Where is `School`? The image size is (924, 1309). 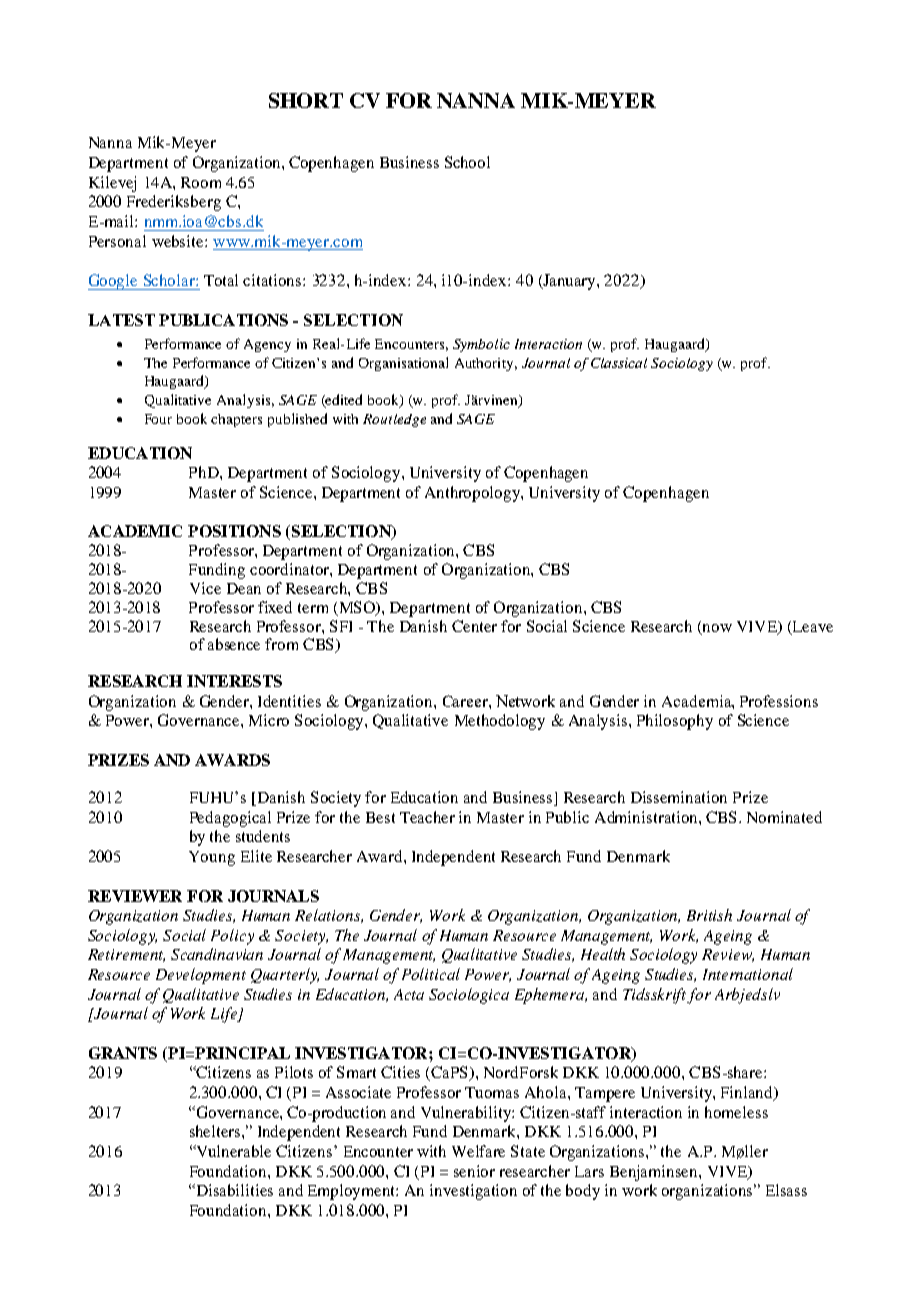
School is located at coordinates (467, 162).
